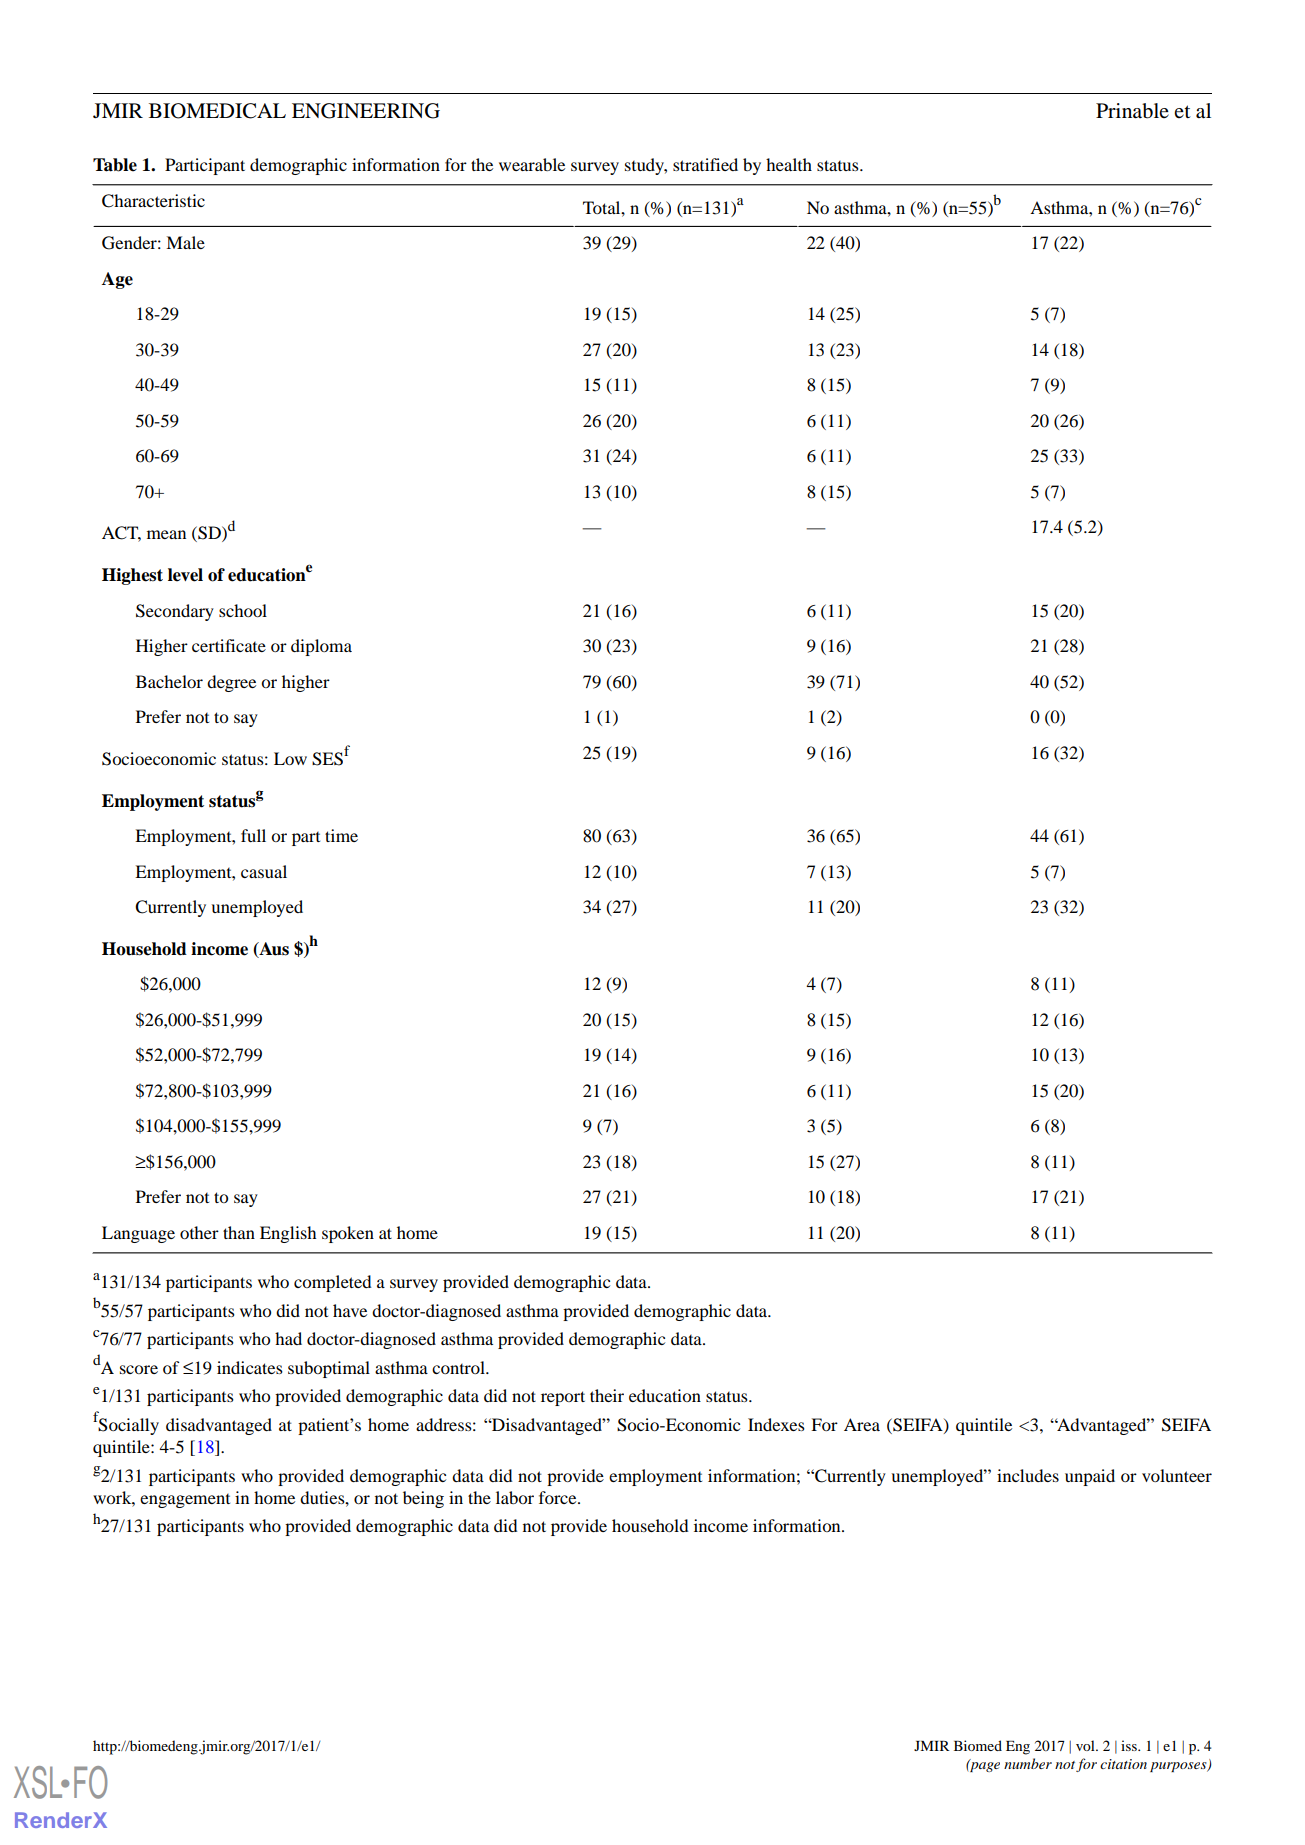 The height and width of the image is (1845, 1305). I want to click on engagement, so click(185, 1501).
